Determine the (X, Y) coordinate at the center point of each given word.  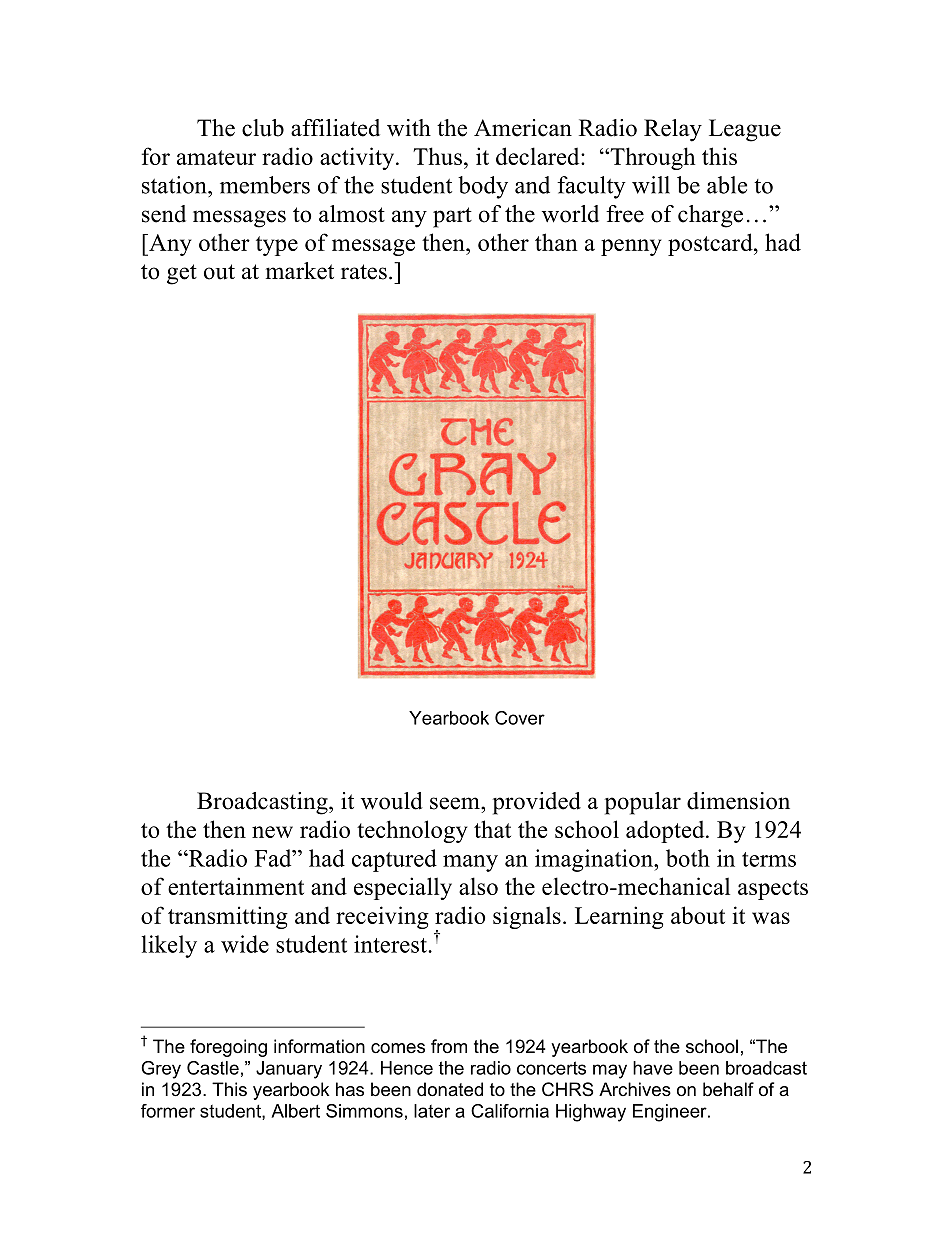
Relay (673, 130)
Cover (520, 718)
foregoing (228, 1048)
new (272, 832)
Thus (437, 156)
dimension (738, 801)
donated (450, 1089)
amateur (216, 157)
